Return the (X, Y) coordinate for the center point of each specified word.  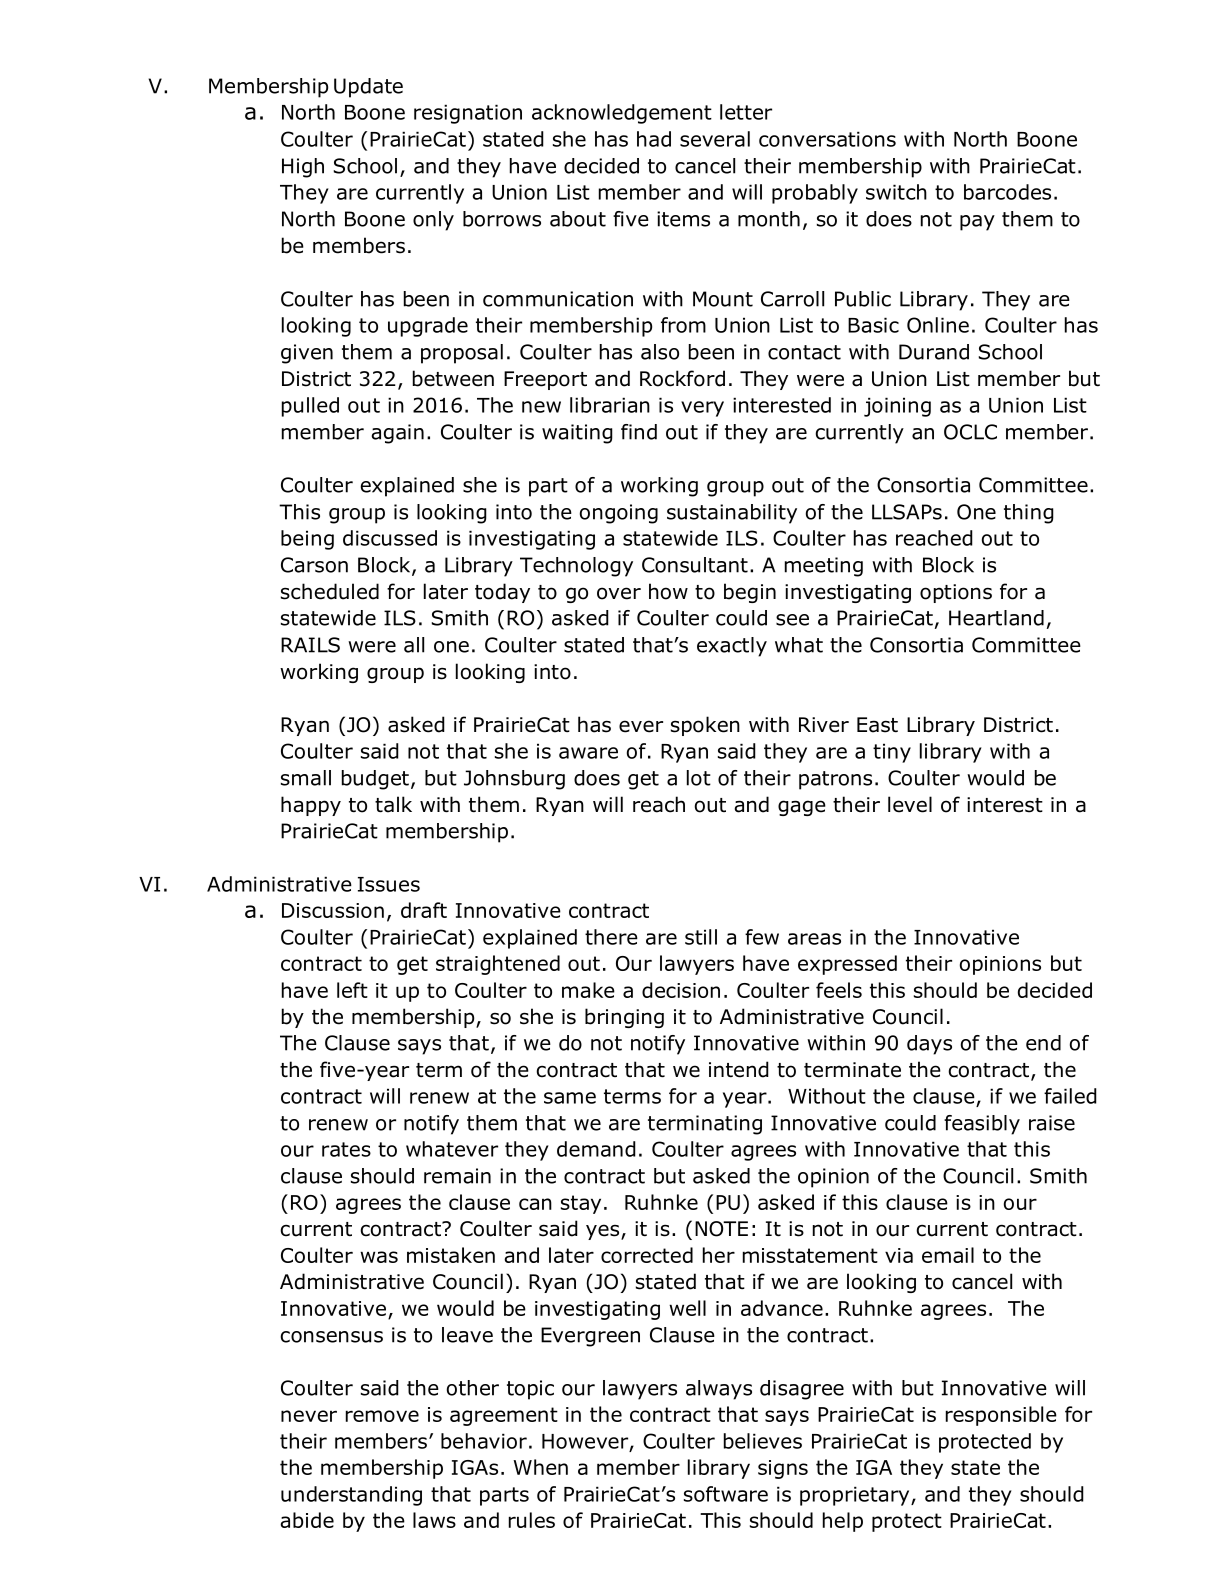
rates (346, 1149)
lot (699, 778)
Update (368, 88)
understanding (351, 1496)
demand (596, 1149)
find (639, 432)
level (910, 804)
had (654, 139)
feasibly (982, 1125)
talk (393, 804)
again (397, 434)
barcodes (1007, 192)
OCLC (970, 432)
